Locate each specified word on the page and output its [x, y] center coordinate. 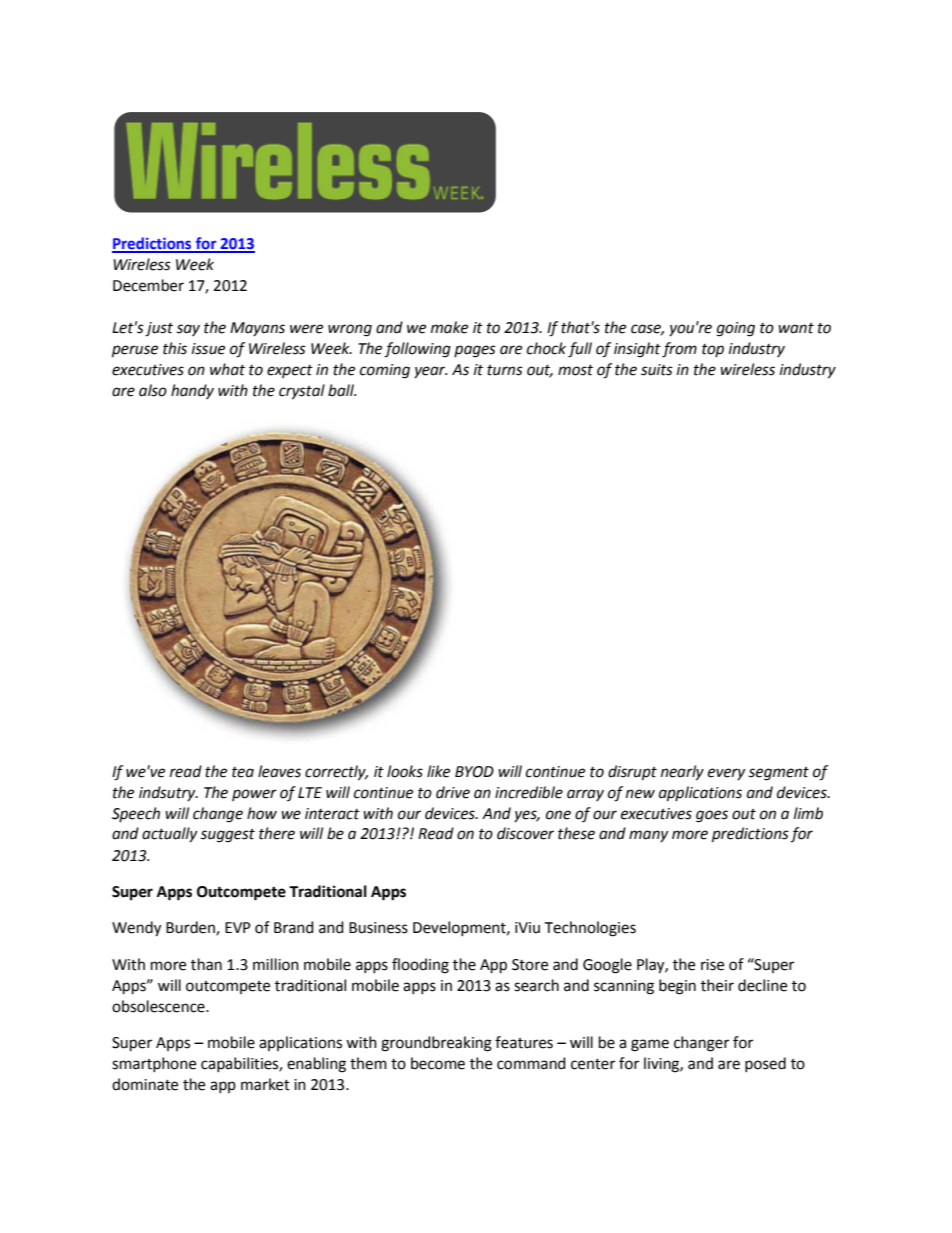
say [188, 330]
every [726, 774]
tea [243, 772]
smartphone [154, 1064]
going [736, 329]
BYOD [474, 772]
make [449, 327]
